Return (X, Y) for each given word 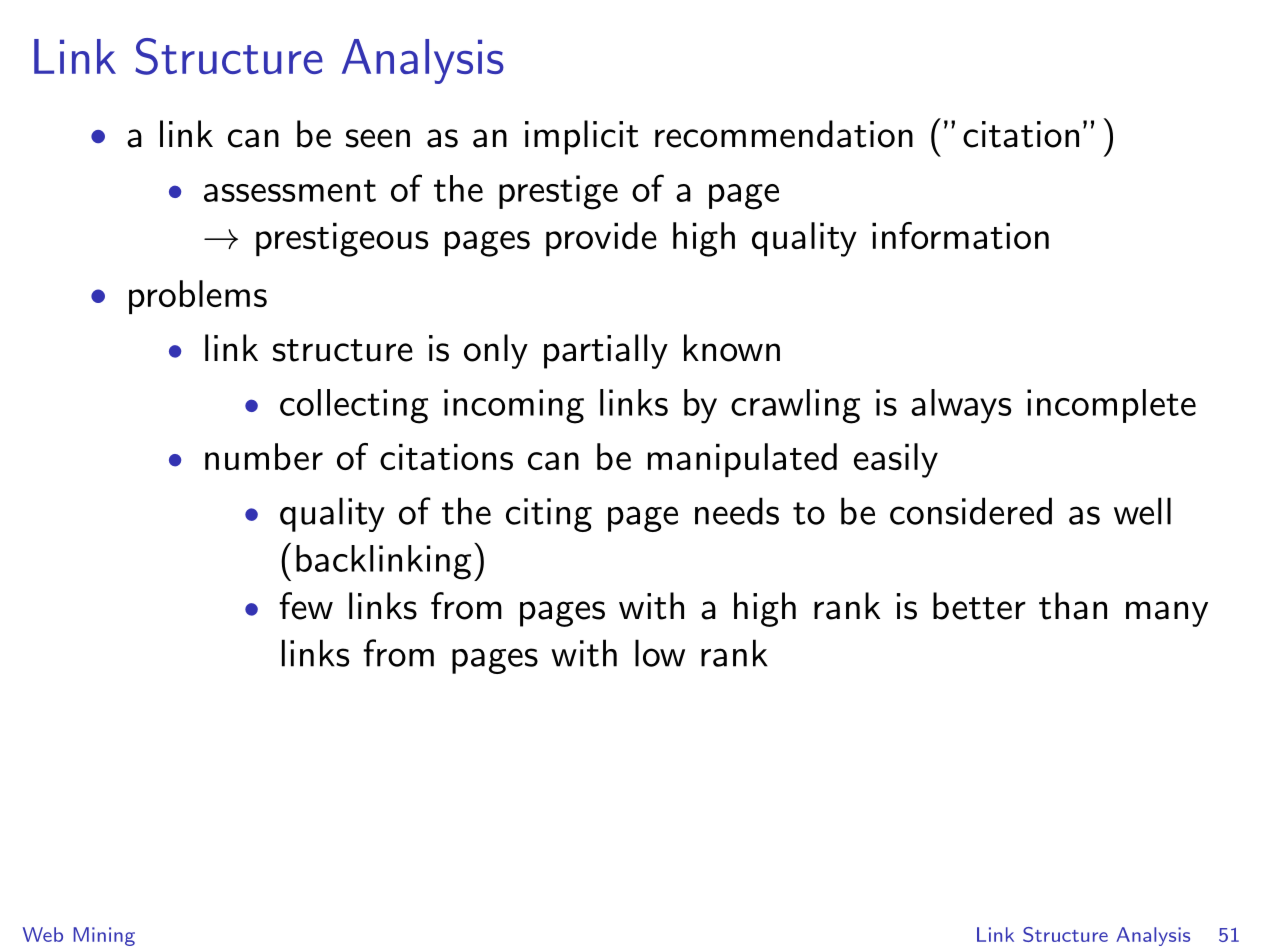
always (961, 406)
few (306, 606)
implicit (582, 137)
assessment (290, 190)
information (960, 235)
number (264, 456)
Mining (104, 936)
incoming (514, 406)
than (1073, 606)
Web (43, 934)
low (660, 653)
